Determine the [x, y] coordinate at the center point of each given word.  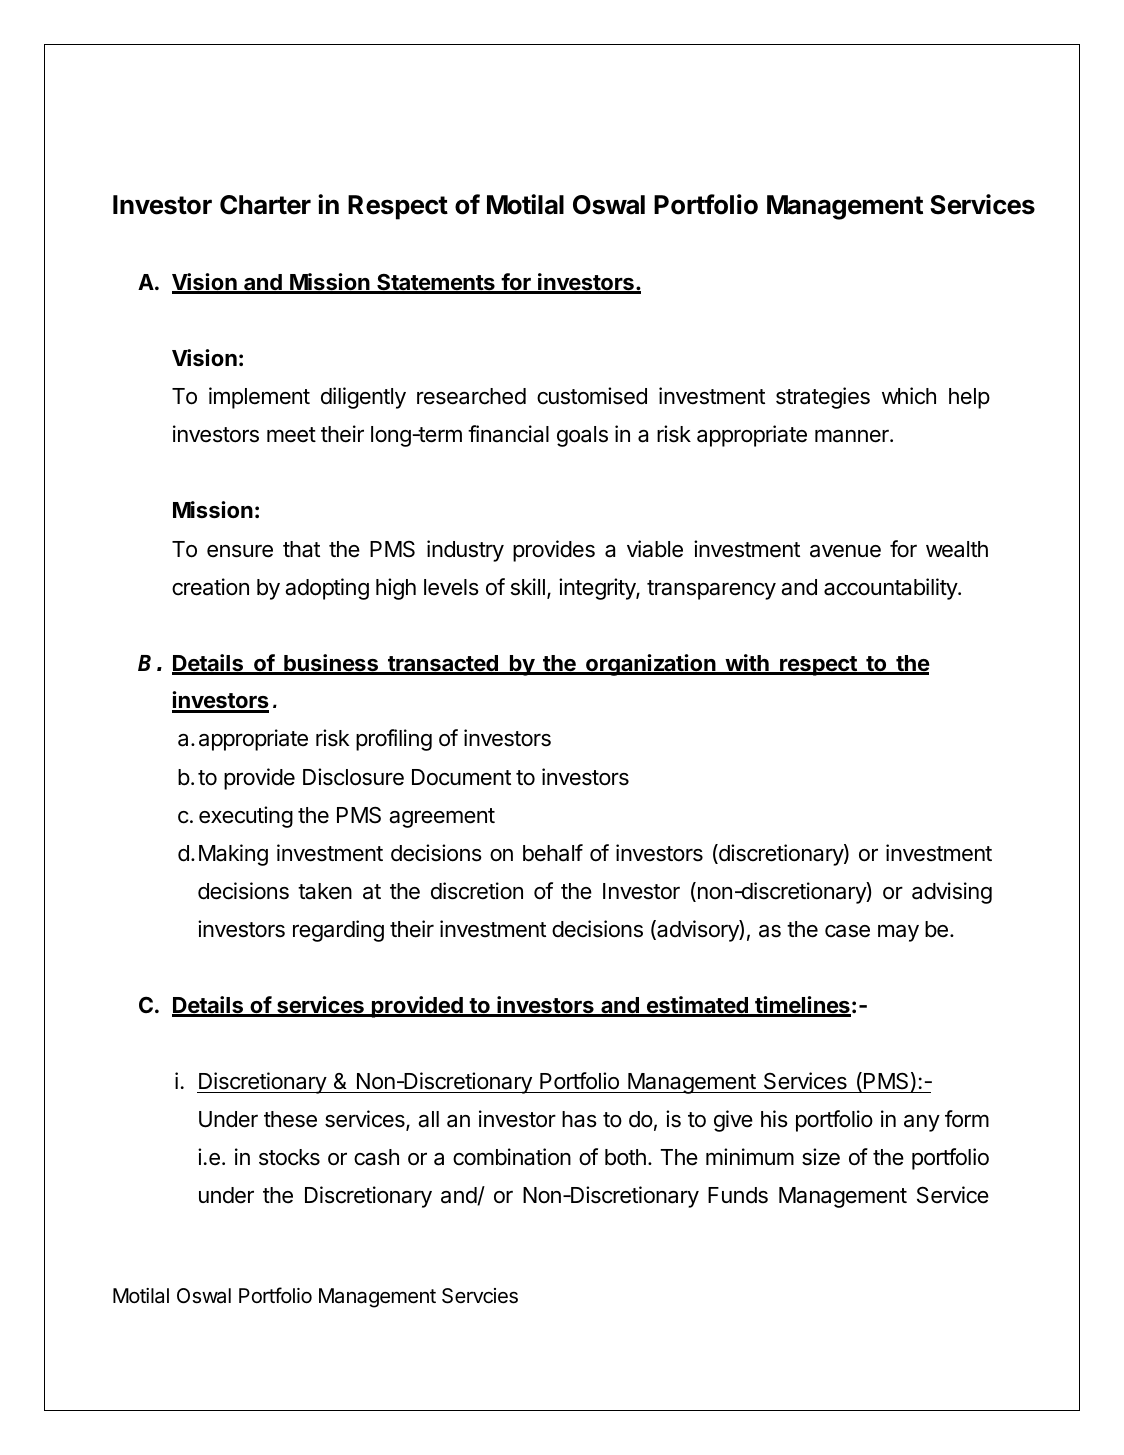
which [909, 396]
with [747, 664]
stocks [289, 1157]
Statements [436, 283]
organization [651, 665]
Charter [265, 205]
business [331, 664]
